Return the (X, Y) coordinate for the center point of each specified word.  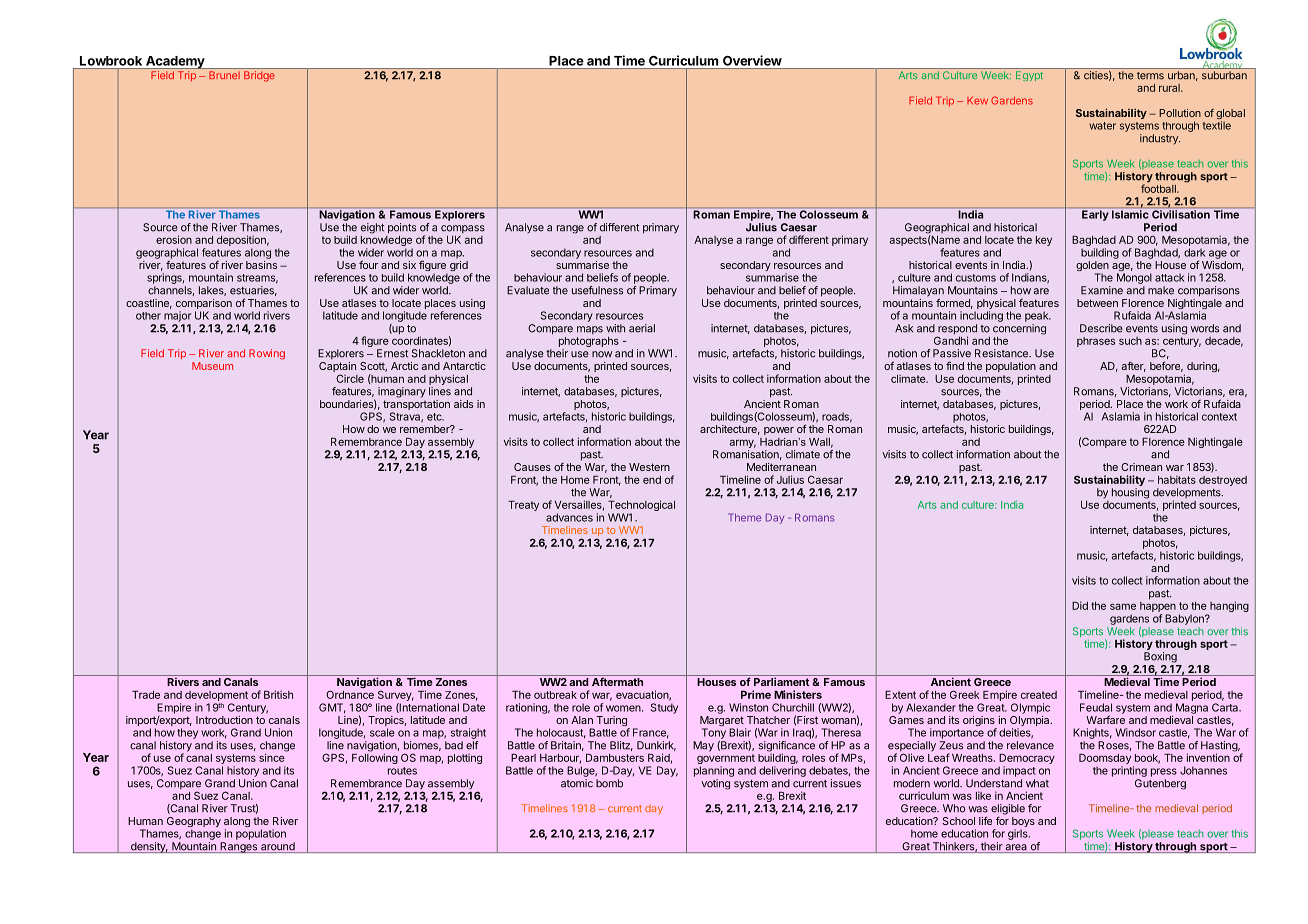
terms (1150, 76)
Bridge (259, 76)
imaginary (402, 392)
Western (649, 467)
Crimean (1141, 467)
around (278, 847)
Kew (977, 100)
